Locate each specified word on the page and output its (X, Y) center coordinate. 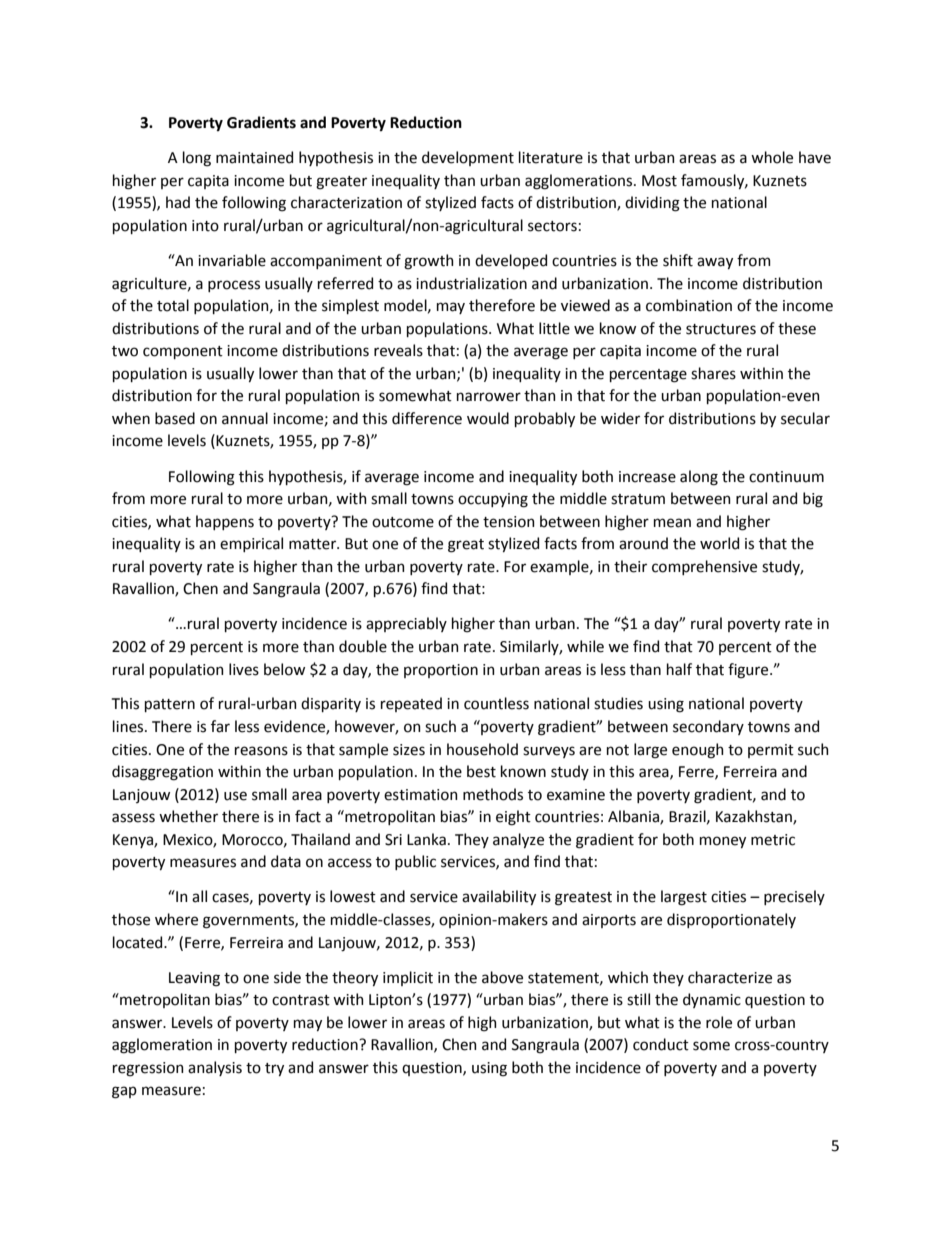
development (468, 158)
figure (749, 671)
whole (772, 157)
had (178, 202)
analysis (215, 1068)
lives (244, 669)
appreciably (406, 624)
